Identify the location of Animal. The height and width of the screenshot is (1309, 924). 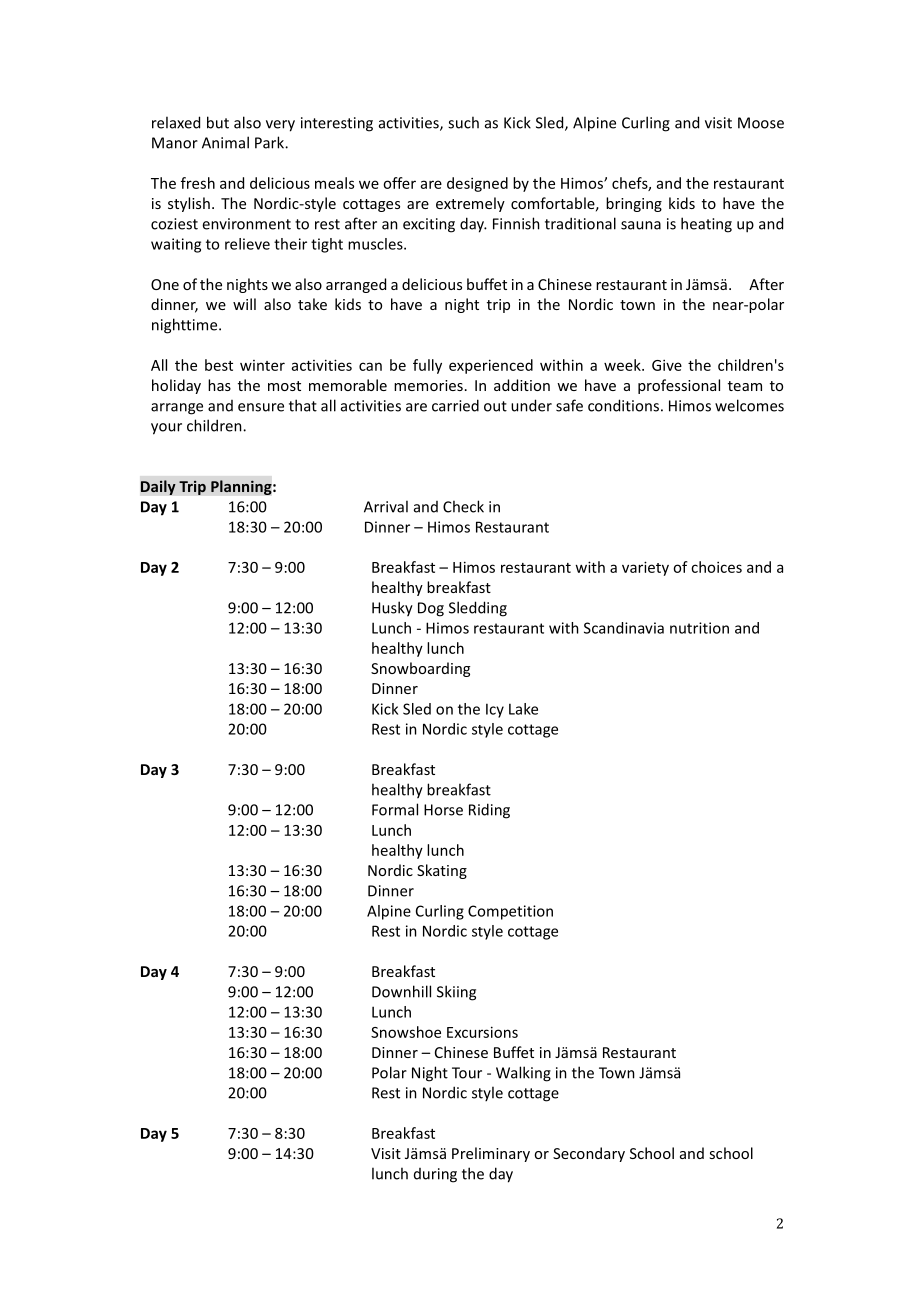
(225, 142).
